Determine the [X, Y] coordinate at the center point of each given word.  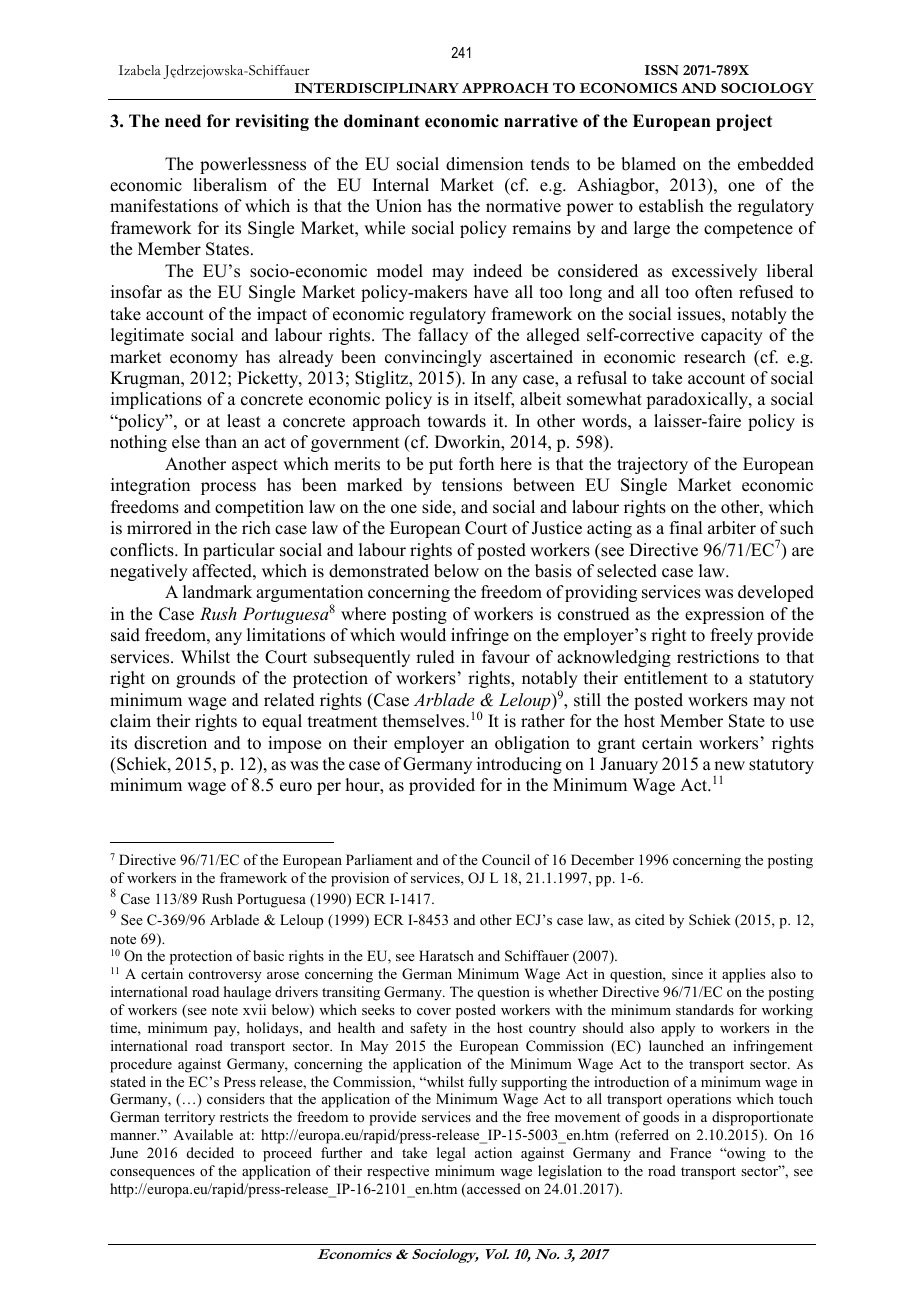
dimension [484, 164]
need [183, 121]
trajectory [652, 465]
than [221, 441]
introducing [519, 765]
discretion [170, 743]
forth [476, 464]
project [744, 122]
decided [210, 1152]
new [729, 766]
